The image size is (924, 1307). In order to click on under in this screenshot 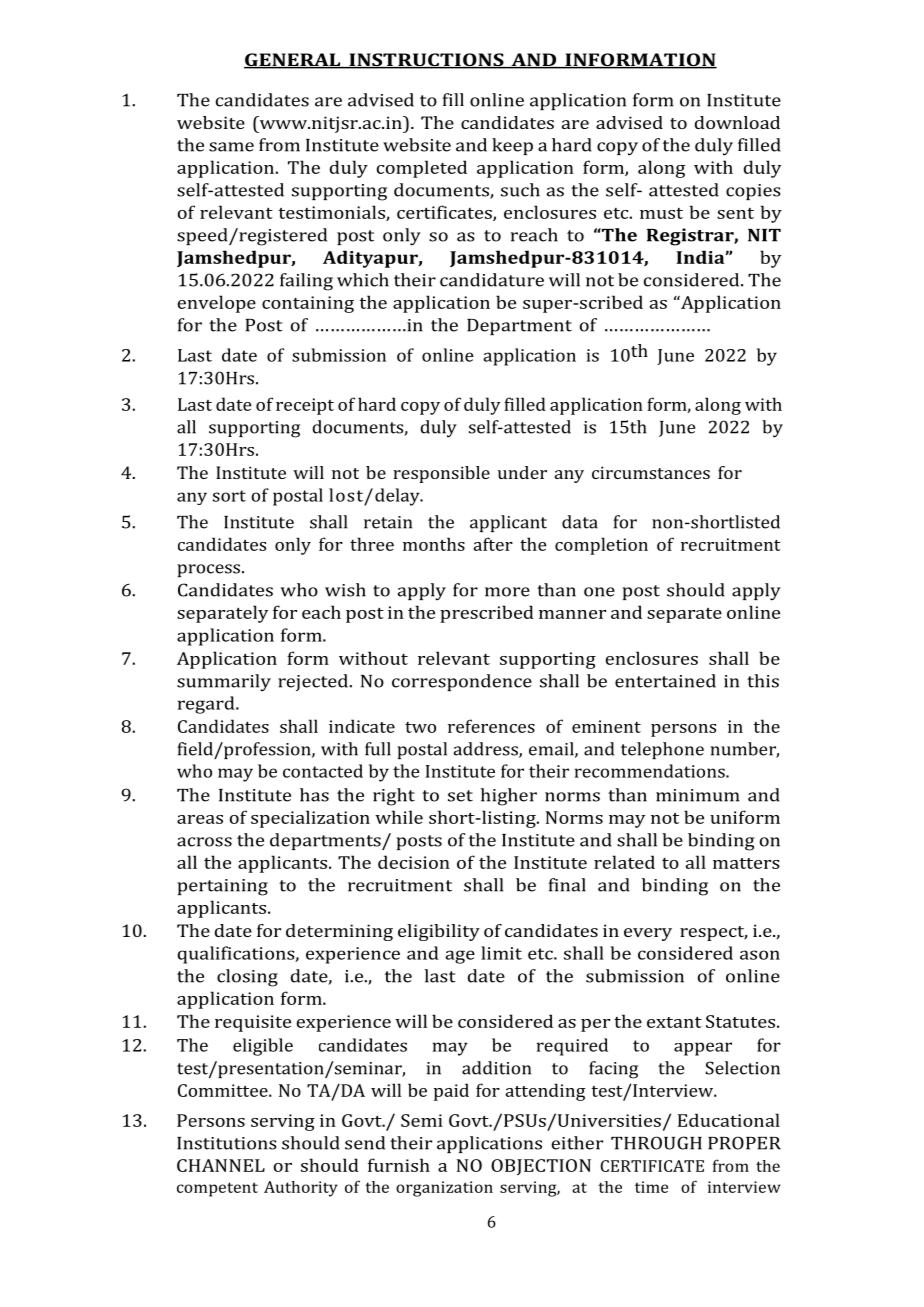, I will do `click(522, 472)`.
